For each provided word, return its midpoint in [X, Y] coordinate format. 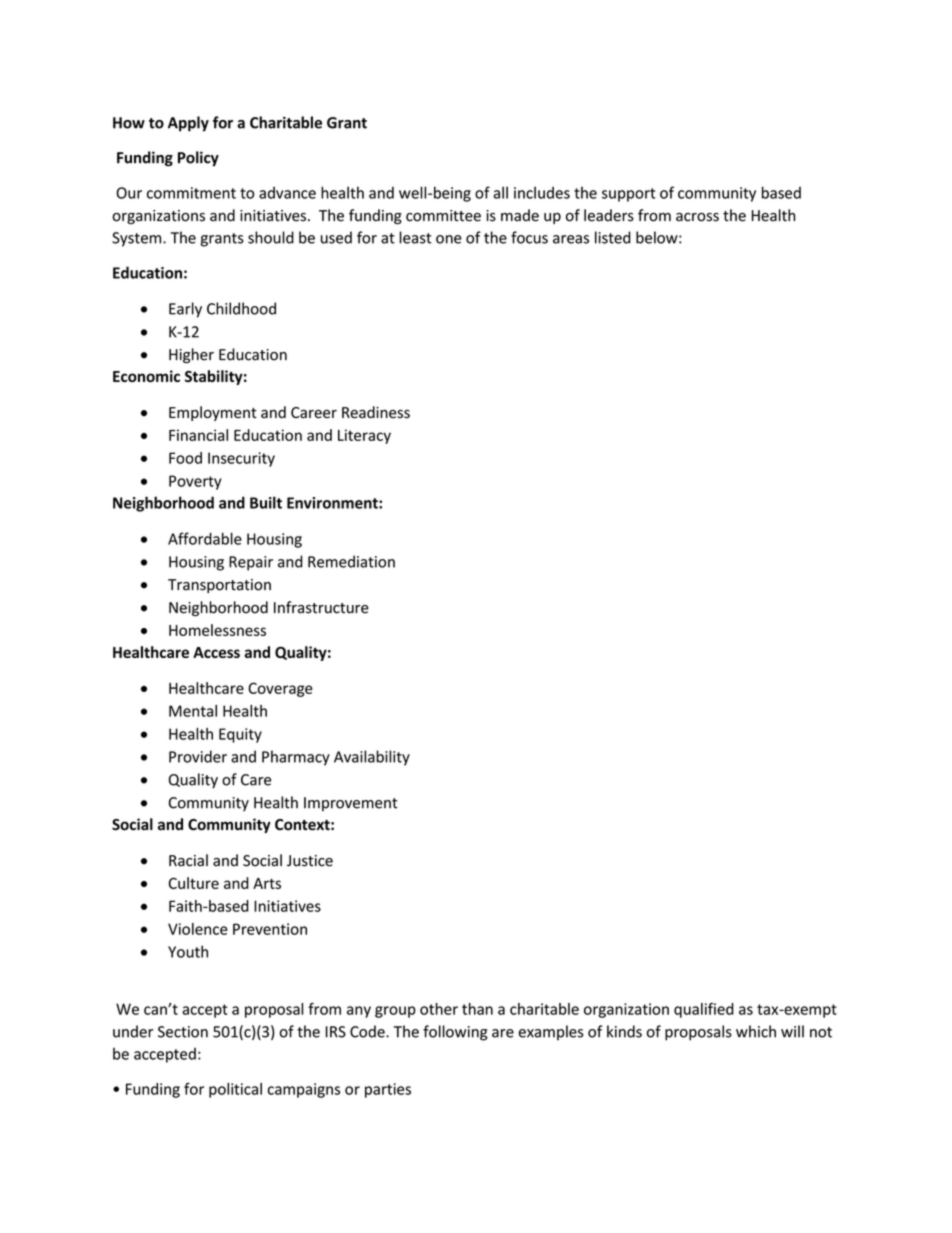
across [697, 217]
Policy [198, 159]
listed [613, 237]
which [756, 1031]
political [235, 1090]
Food [185, 458]
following [455, 1033]
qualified [704, 1010]
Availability [372, 758]
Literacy [364, 436]
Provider [198, 756]
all [500, 192]
